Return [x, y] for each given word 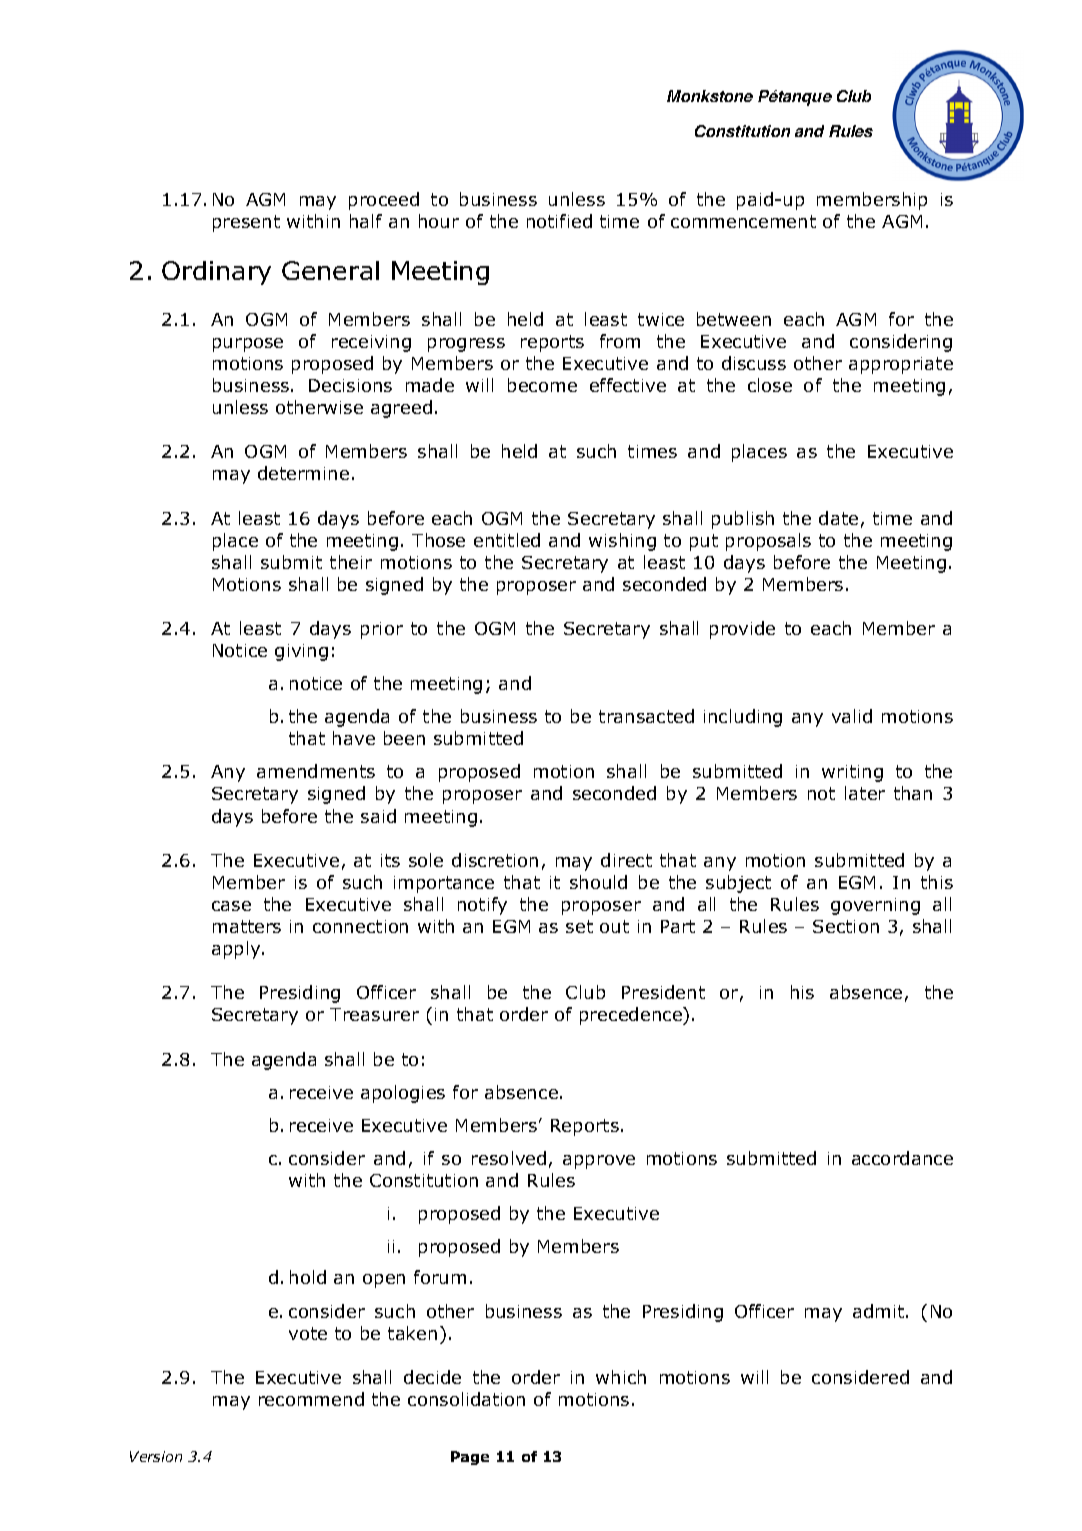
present [246, 223]
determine [303, 473]
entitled [507, 540]
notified [559, 221]
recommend [311, 1399]
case [231, 906]
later [865, 793]
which [621, 1377]
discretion [495, 860]
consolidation [466, 1399]
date [838, 518]
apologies [403, 1094]
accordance [902, 1158]
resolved [509, 1158]
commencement [743, 221]
